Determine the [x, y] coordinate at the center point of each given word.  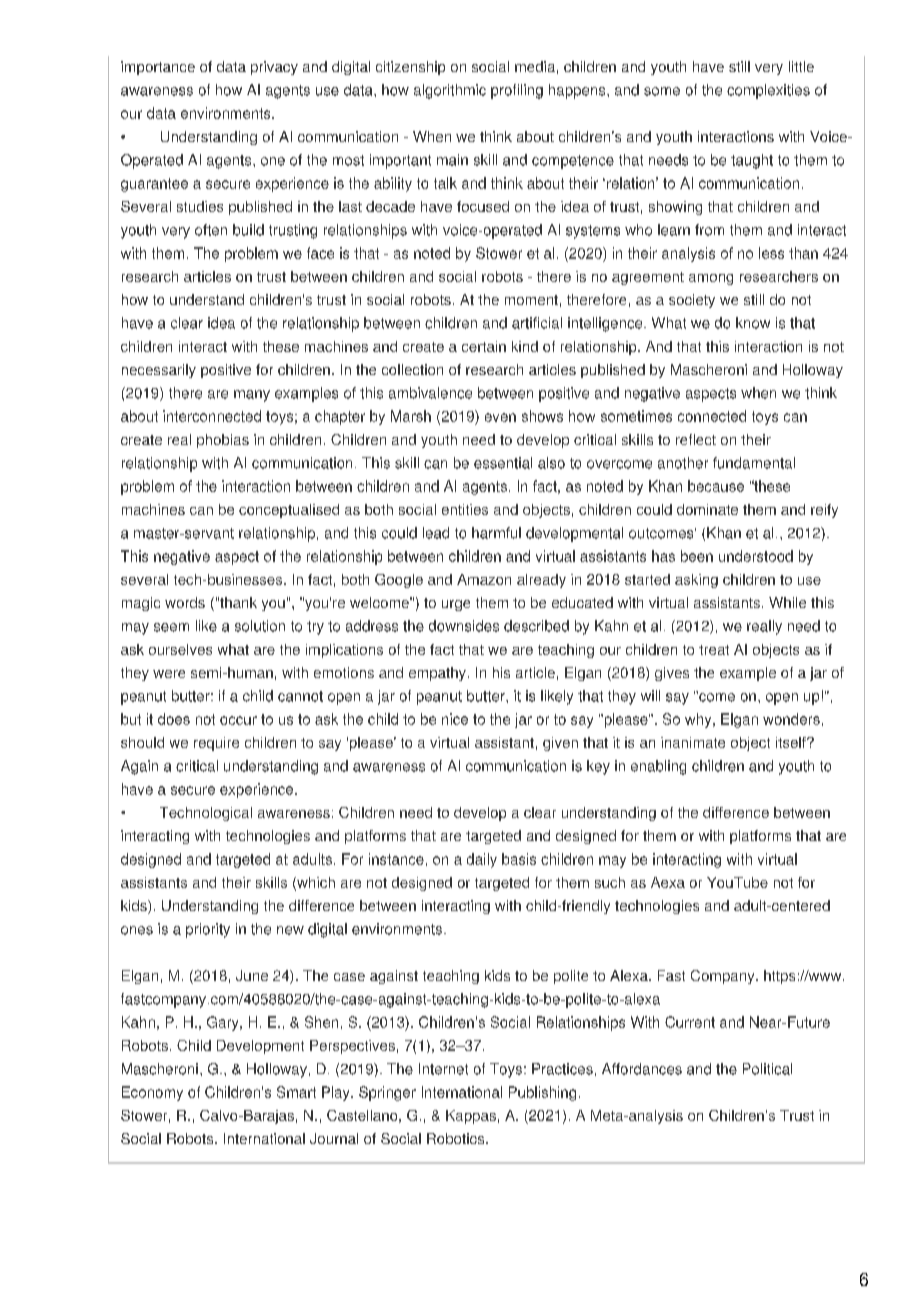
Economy [152, 1093]
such [610, 882]
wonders [791, 719]
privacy [274, 68]
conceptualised [289, 511]
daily [482, 860]
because [716, 486]
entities [465, 509]
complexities [768, 91]
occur [238, 720]
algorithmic [450, 91]
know [753, 323]
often [211, 230]
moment [531, 300]
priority [208, 930]
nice [455, 719]
